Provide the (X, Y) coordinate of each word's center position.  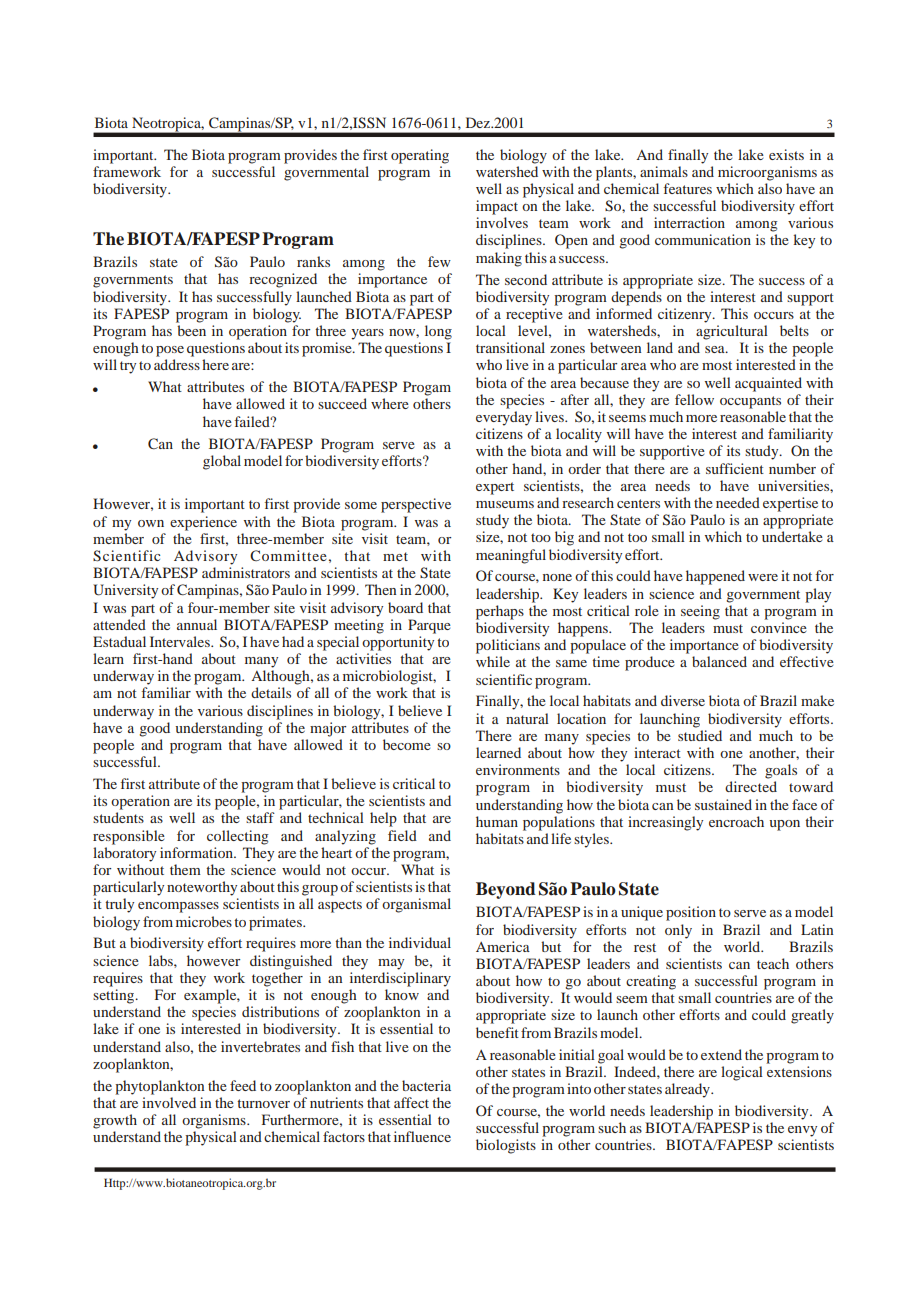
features (688, 188)
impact (497, 207)
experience (203, 523)
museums (505, 504)
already (688, 1090)
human (497, 821)
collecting (238, 837)
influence (422, 1136)
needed (738, 502)
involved (169, 1102)
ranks (313, 261)
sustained (723, 804)
